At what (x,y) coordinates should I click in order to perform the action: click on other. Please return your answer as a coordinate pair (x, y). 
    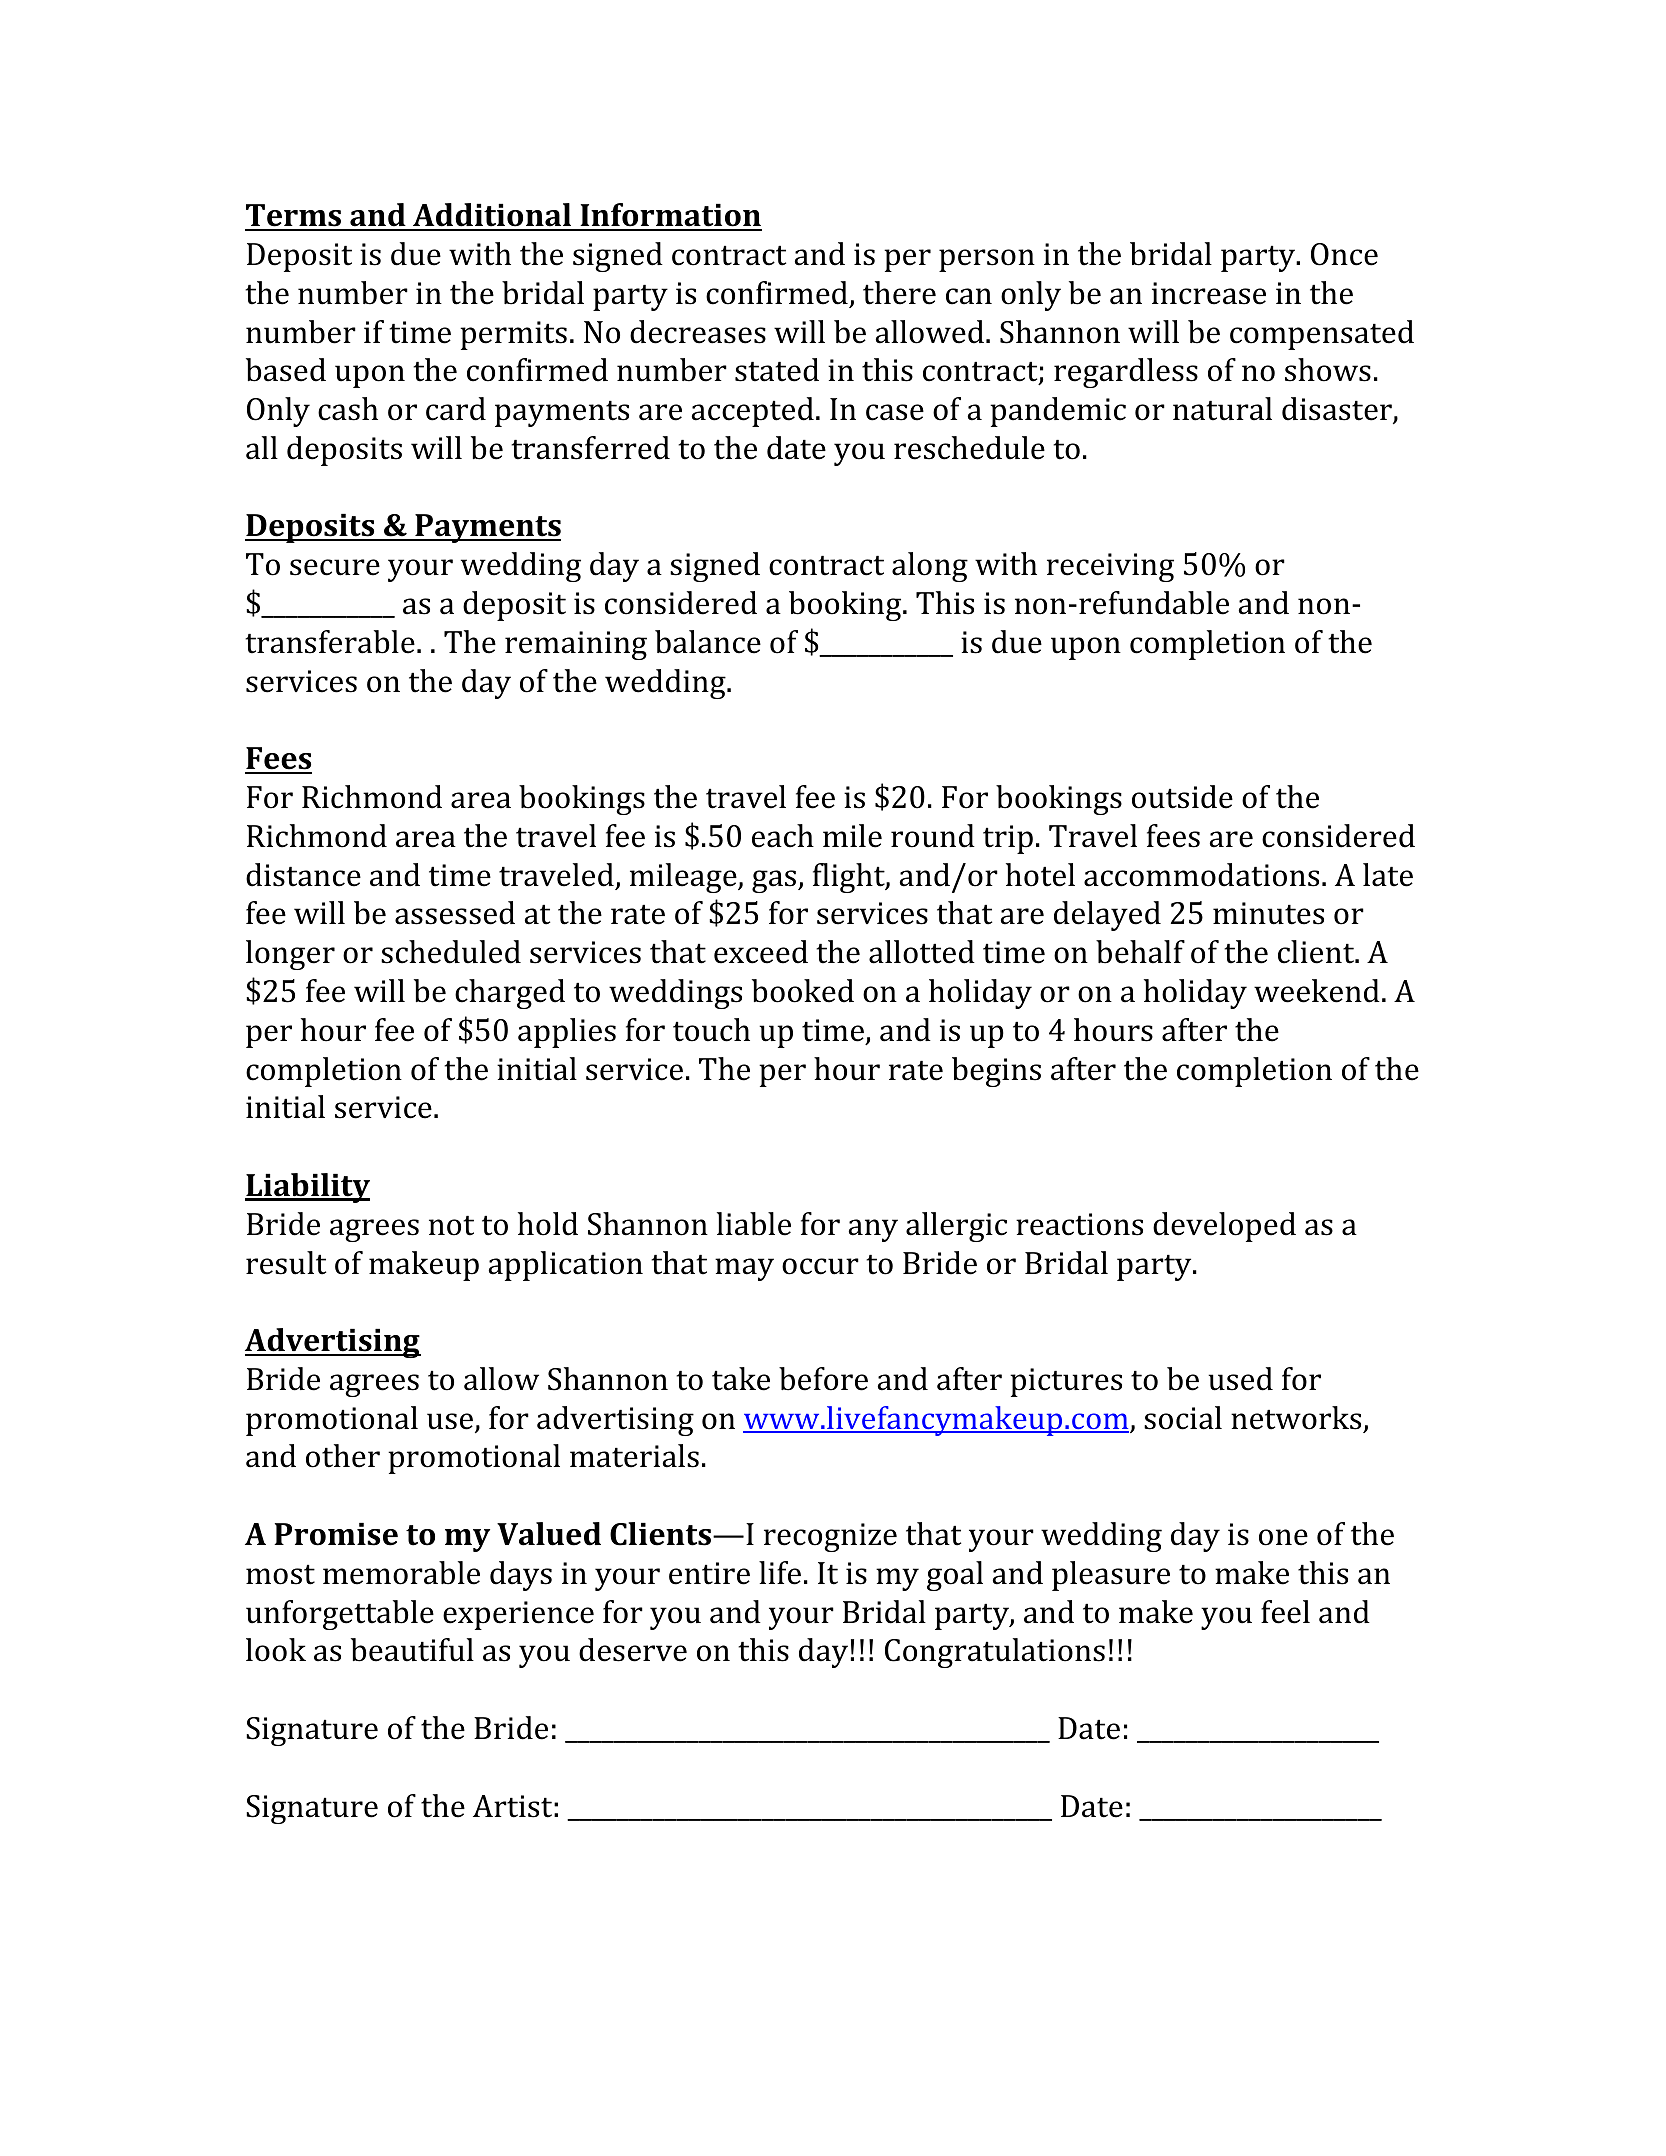
    Looking at the image, I should click on (343, 1456).
